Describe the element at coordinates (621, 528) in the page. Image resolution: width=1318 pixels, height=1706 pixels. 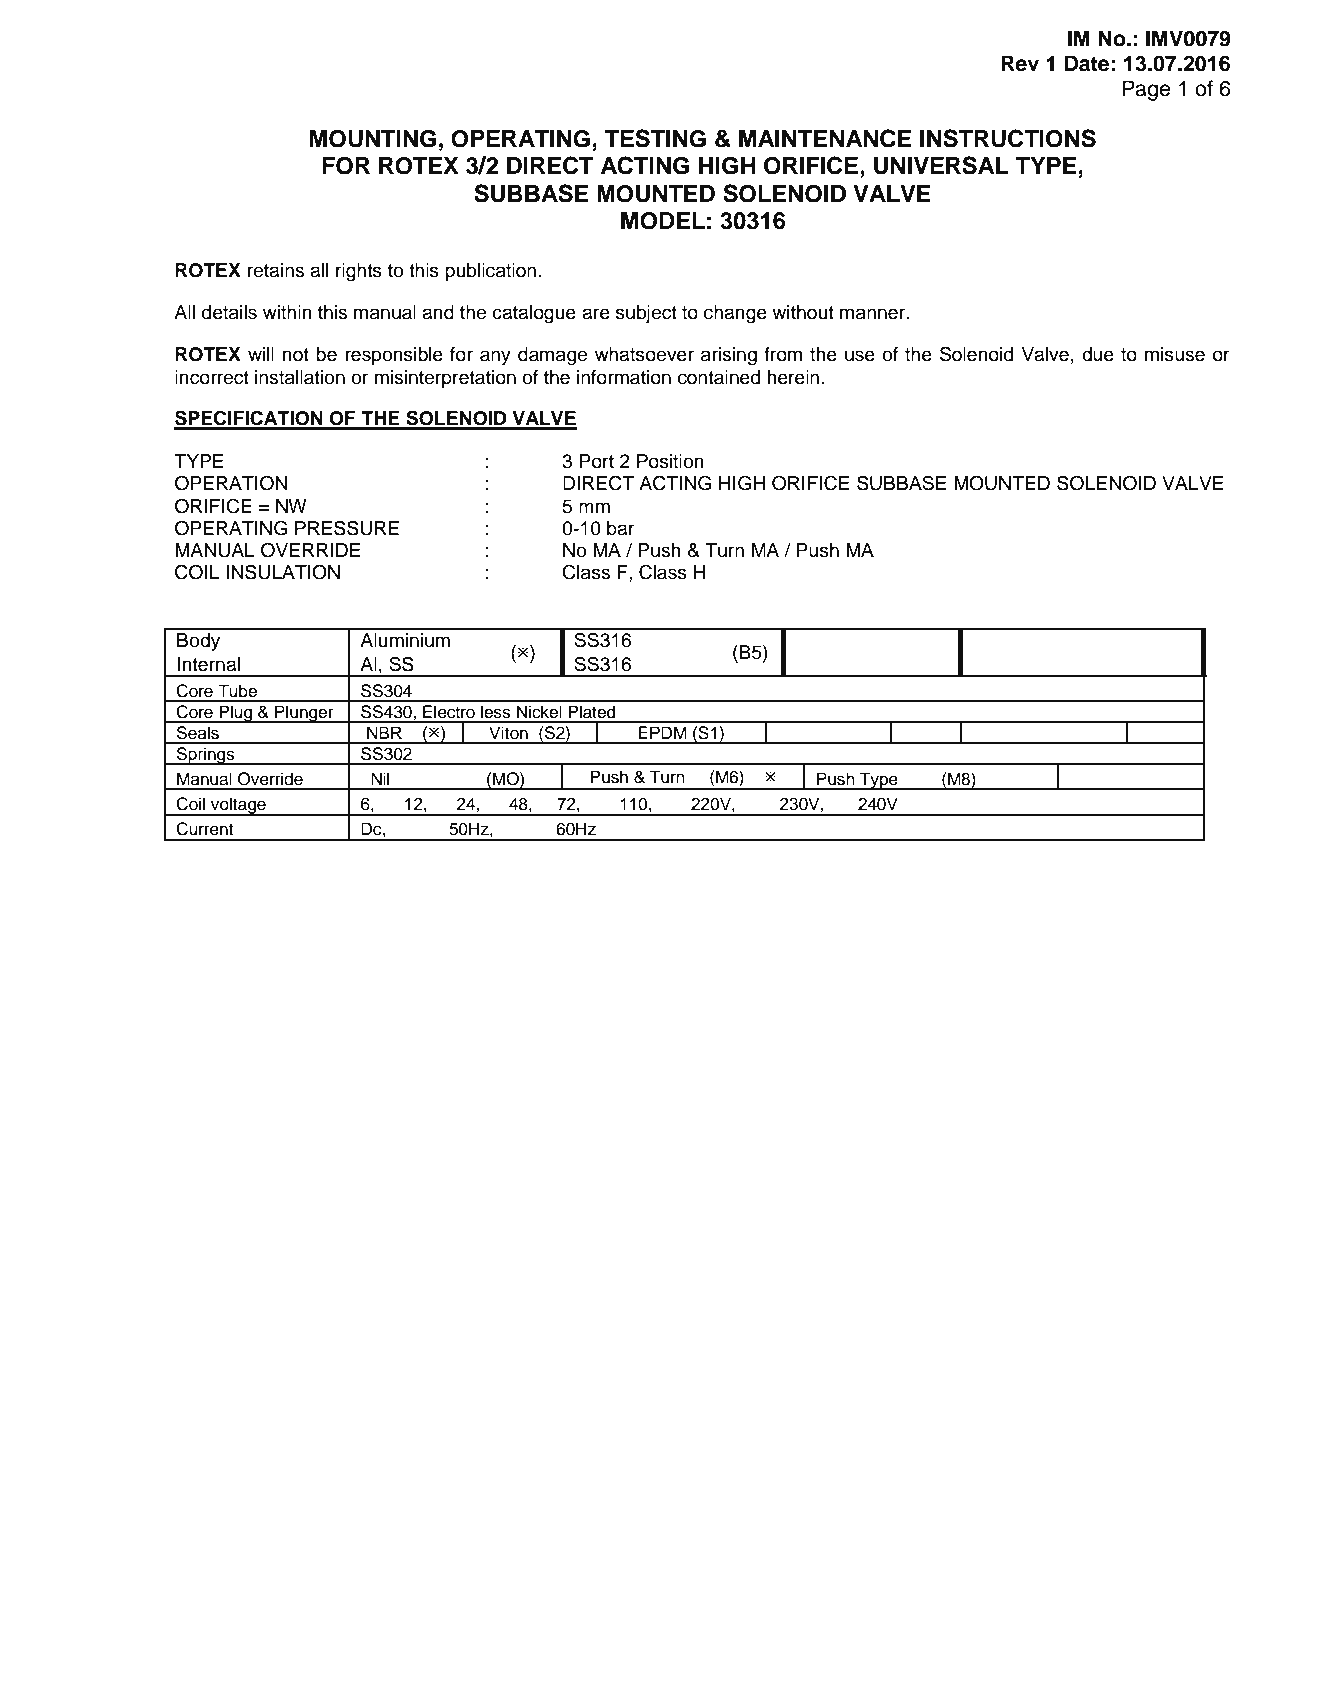
I see `bar` at that location.
